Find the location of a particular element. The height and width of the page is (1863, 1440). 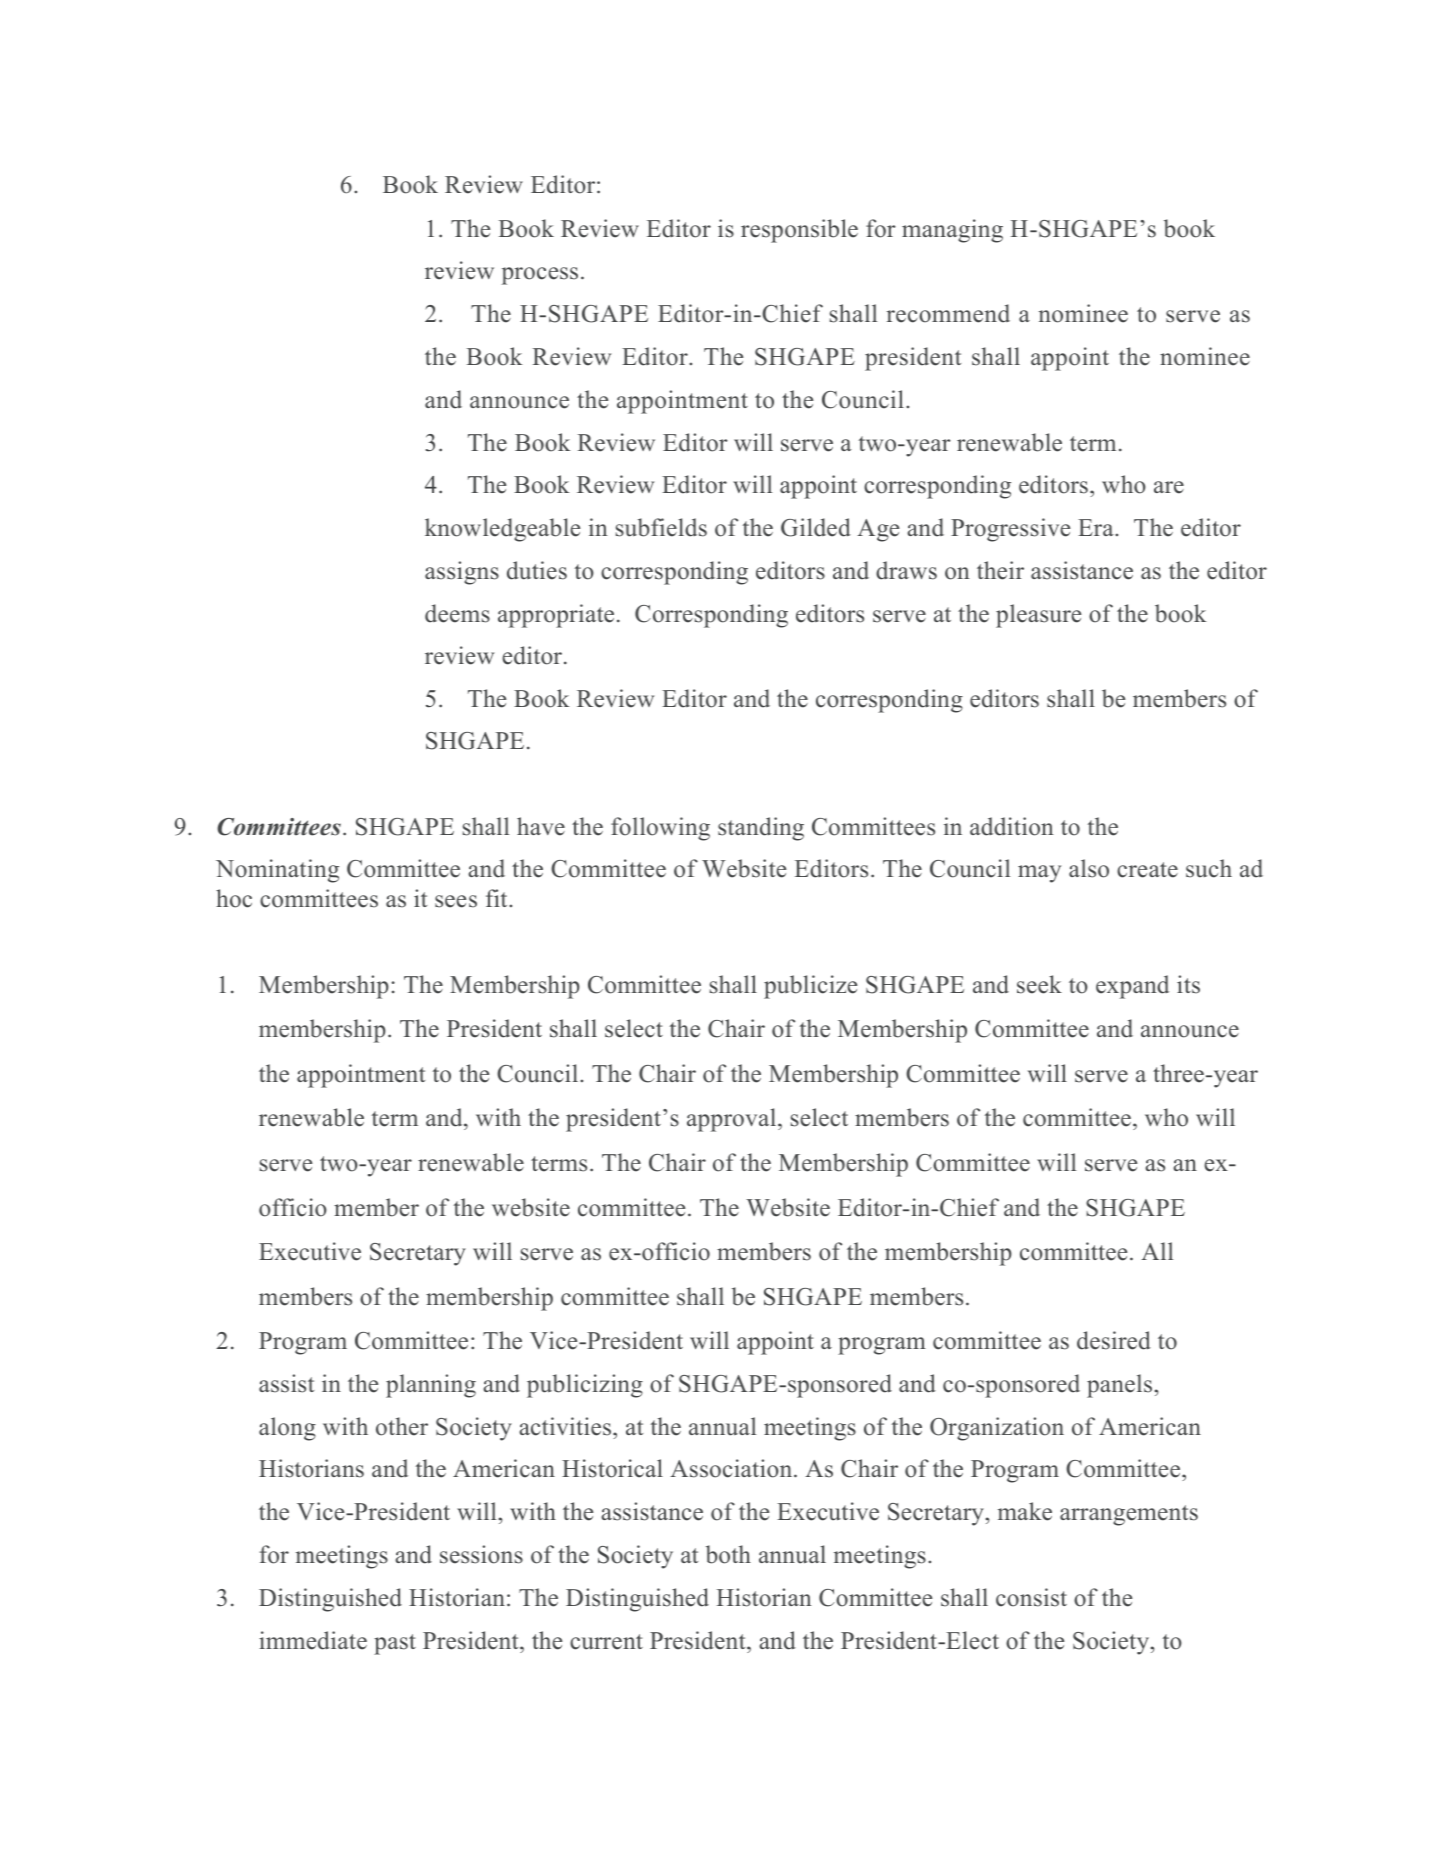

process is located at coordinates (540, 276).
